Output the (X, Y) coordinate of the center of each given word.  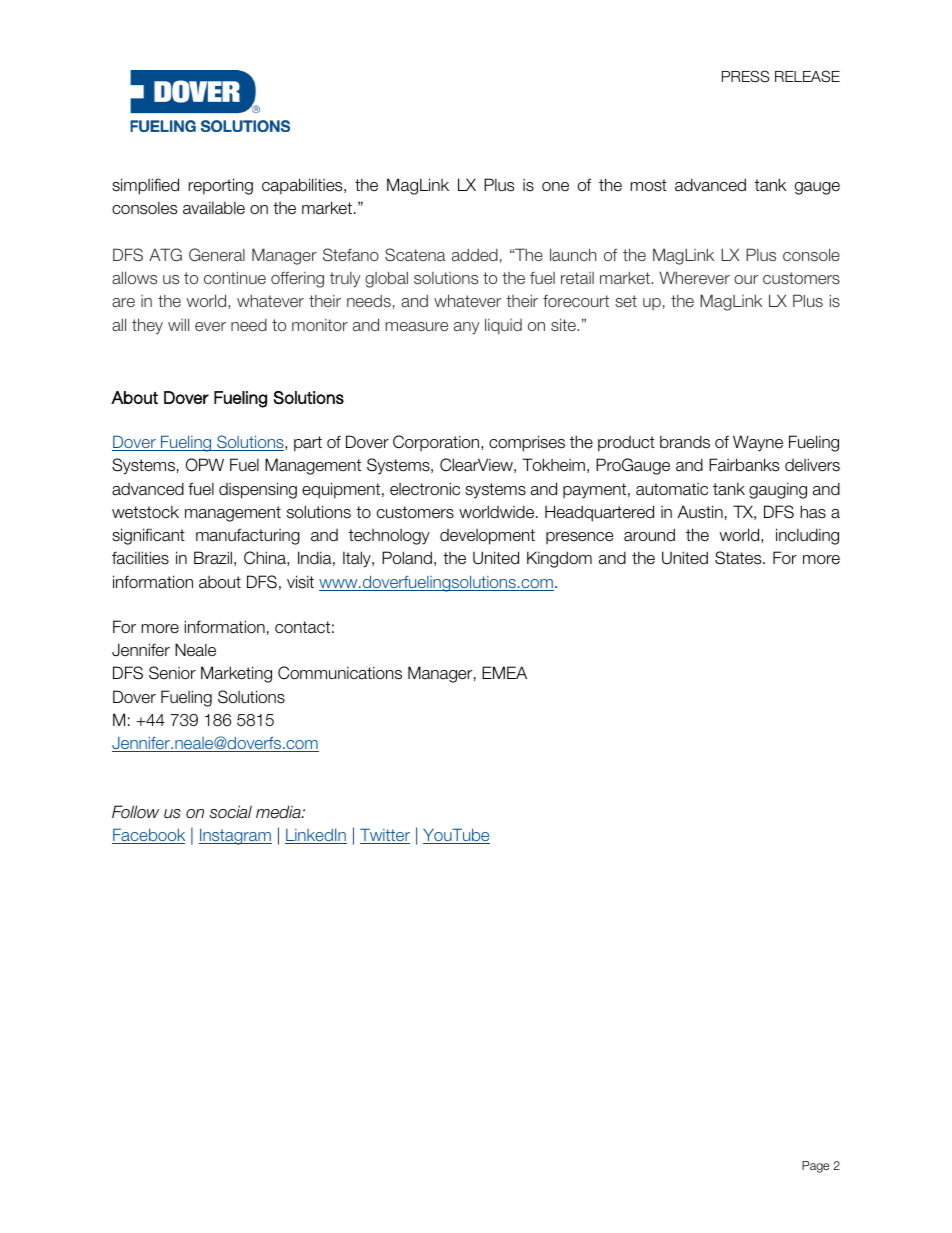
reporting (220, 186)
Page (815, 1167)
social (231, 812)
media (279, 812)
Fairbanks (744, 465)
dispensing (258, 490)
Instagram (235, 837)
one (555, 187)
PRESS (745, 76)
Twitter (385, 836)
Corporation (437, 443)
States (739, 558)
